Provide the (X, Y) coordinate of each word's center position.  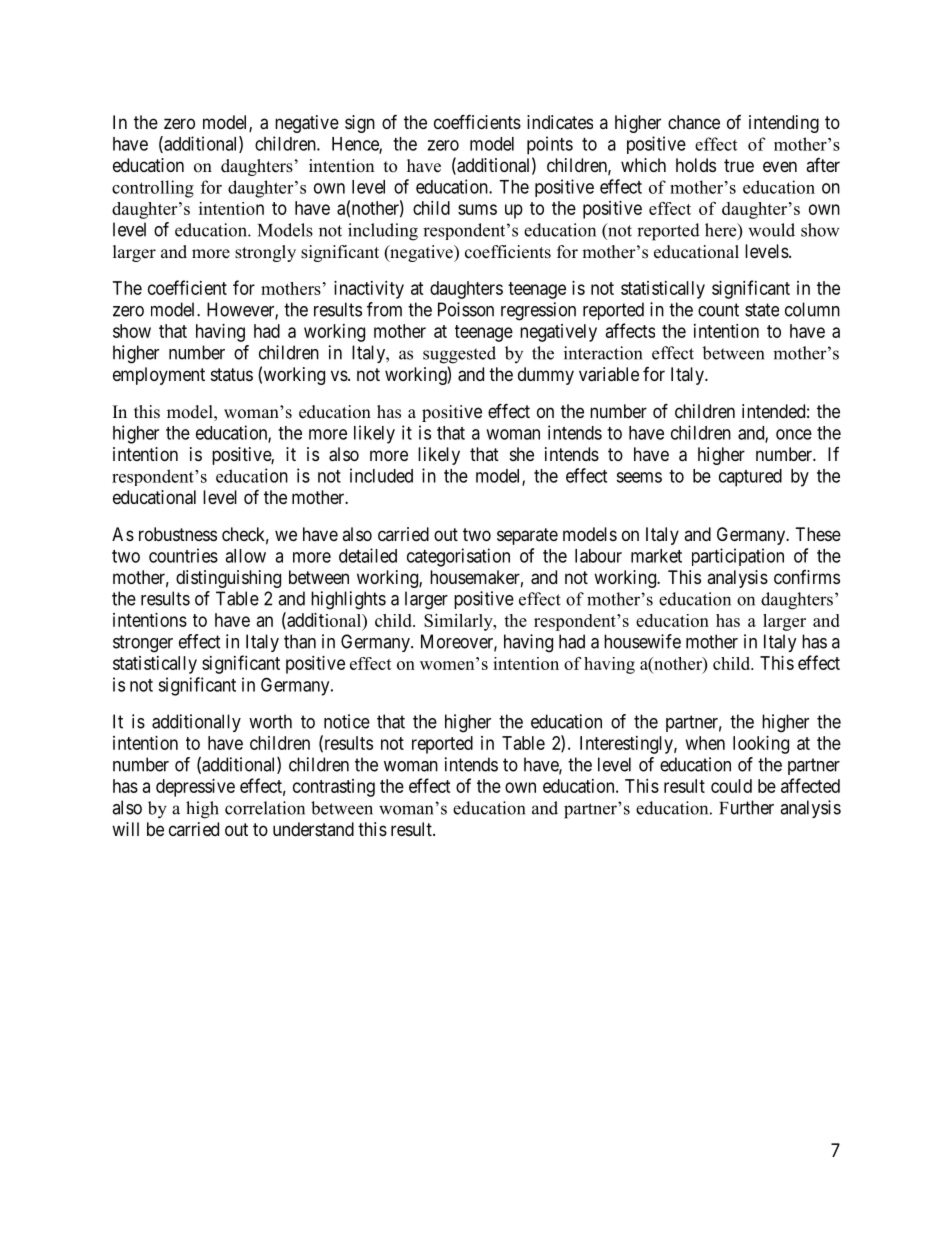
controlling (153, 189)
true (739, 165)
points (550, 145)
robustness (178, 534)
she (522, 454)
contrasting (334, 788)
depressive (195, 788)
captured (750, 478)
